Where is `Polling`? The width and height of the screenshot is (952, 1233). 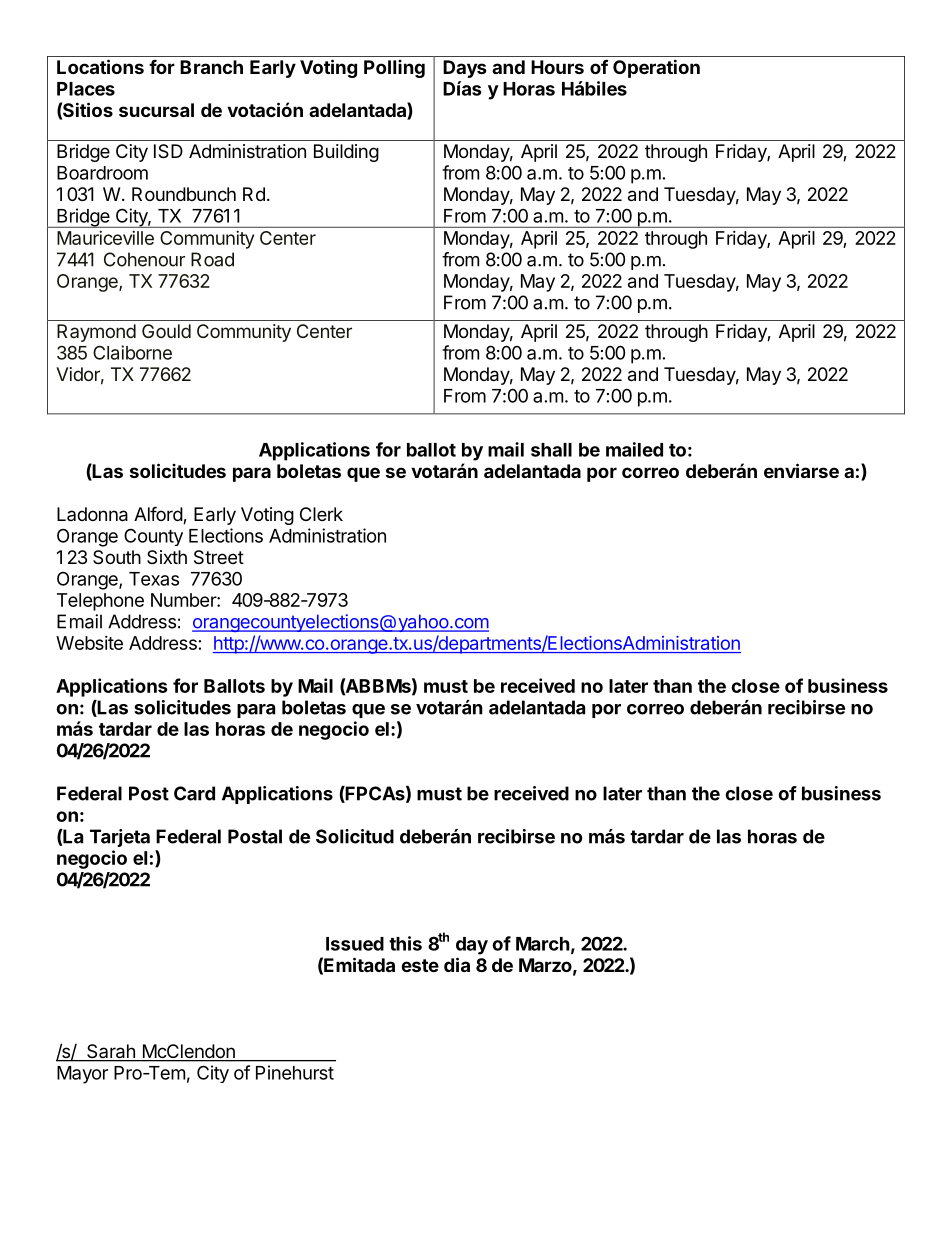
Polling is located at coordinates (394, 69).
